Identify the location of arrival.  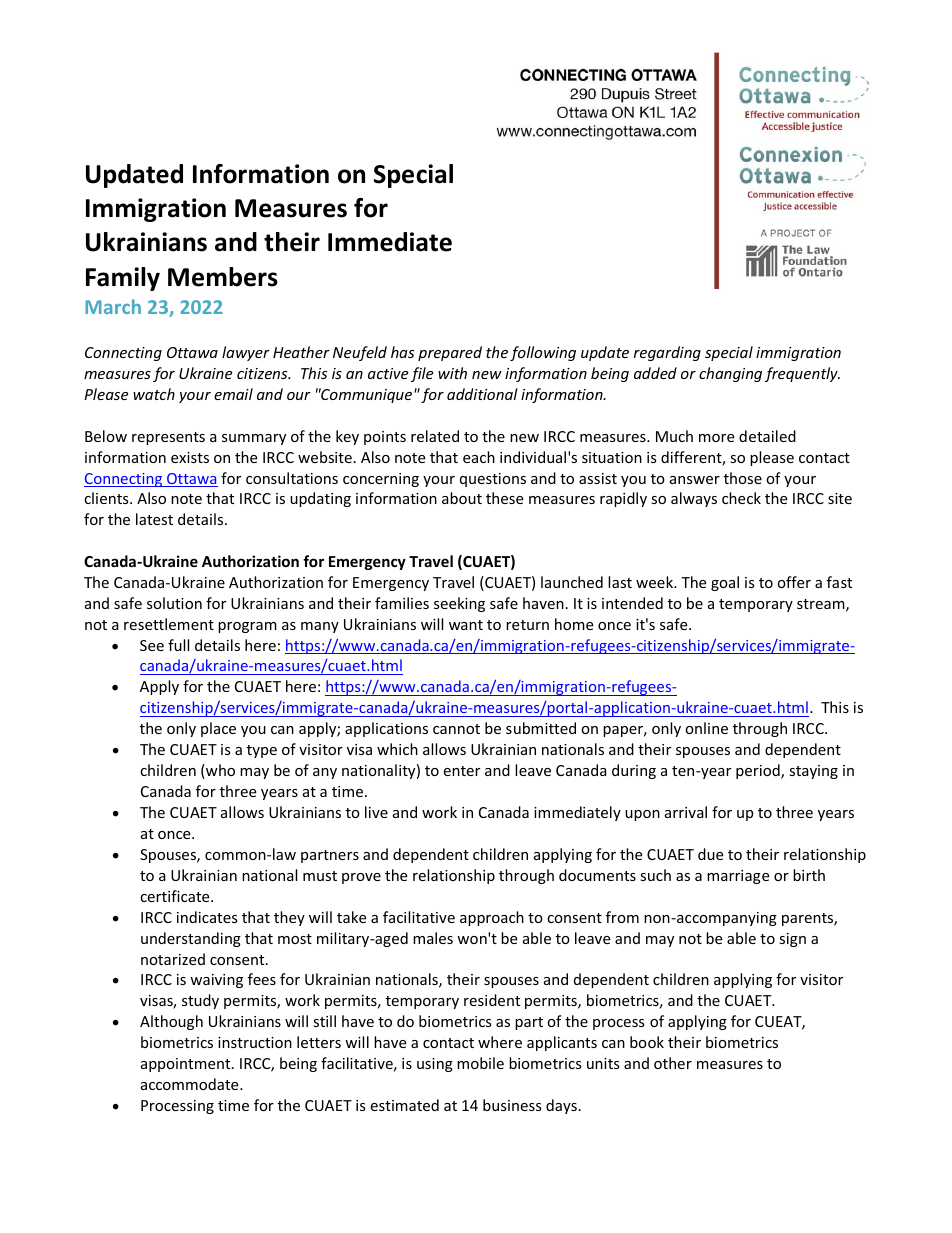
(686, 812).
